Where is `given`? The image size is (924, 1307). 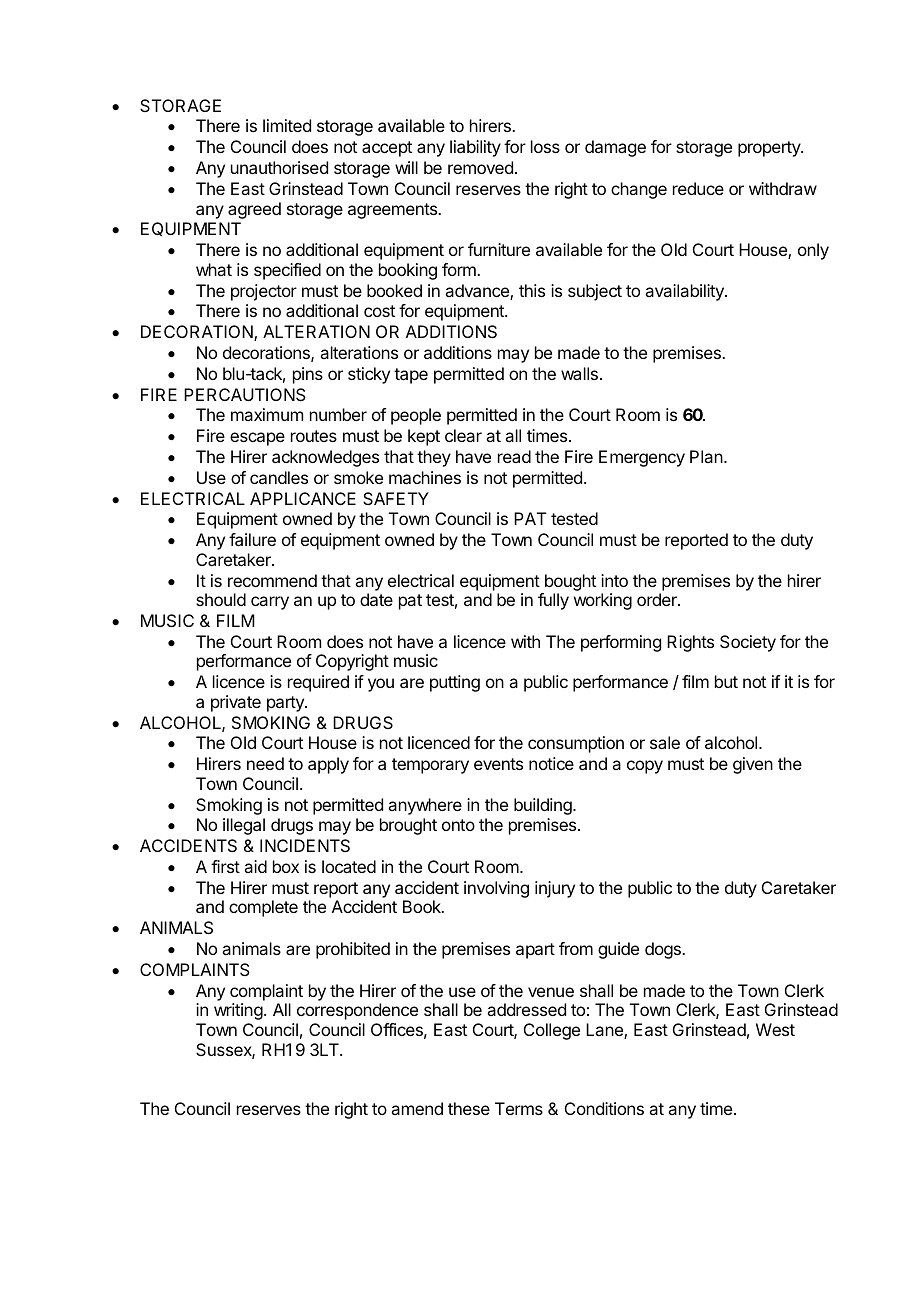
given is located at coordinates (753, 765).
